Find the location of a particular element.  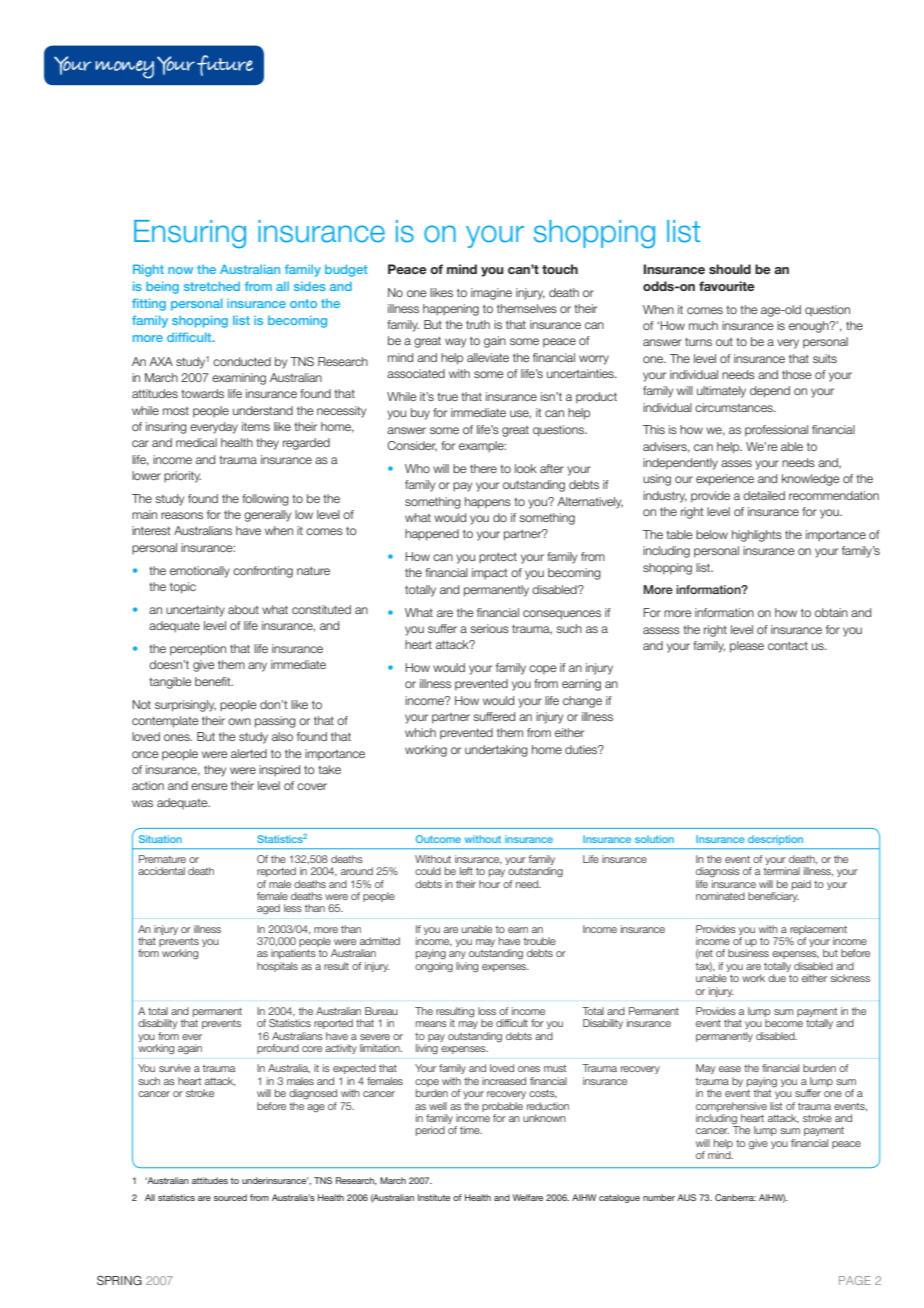

highlights is located at coordinates (757, 536).
